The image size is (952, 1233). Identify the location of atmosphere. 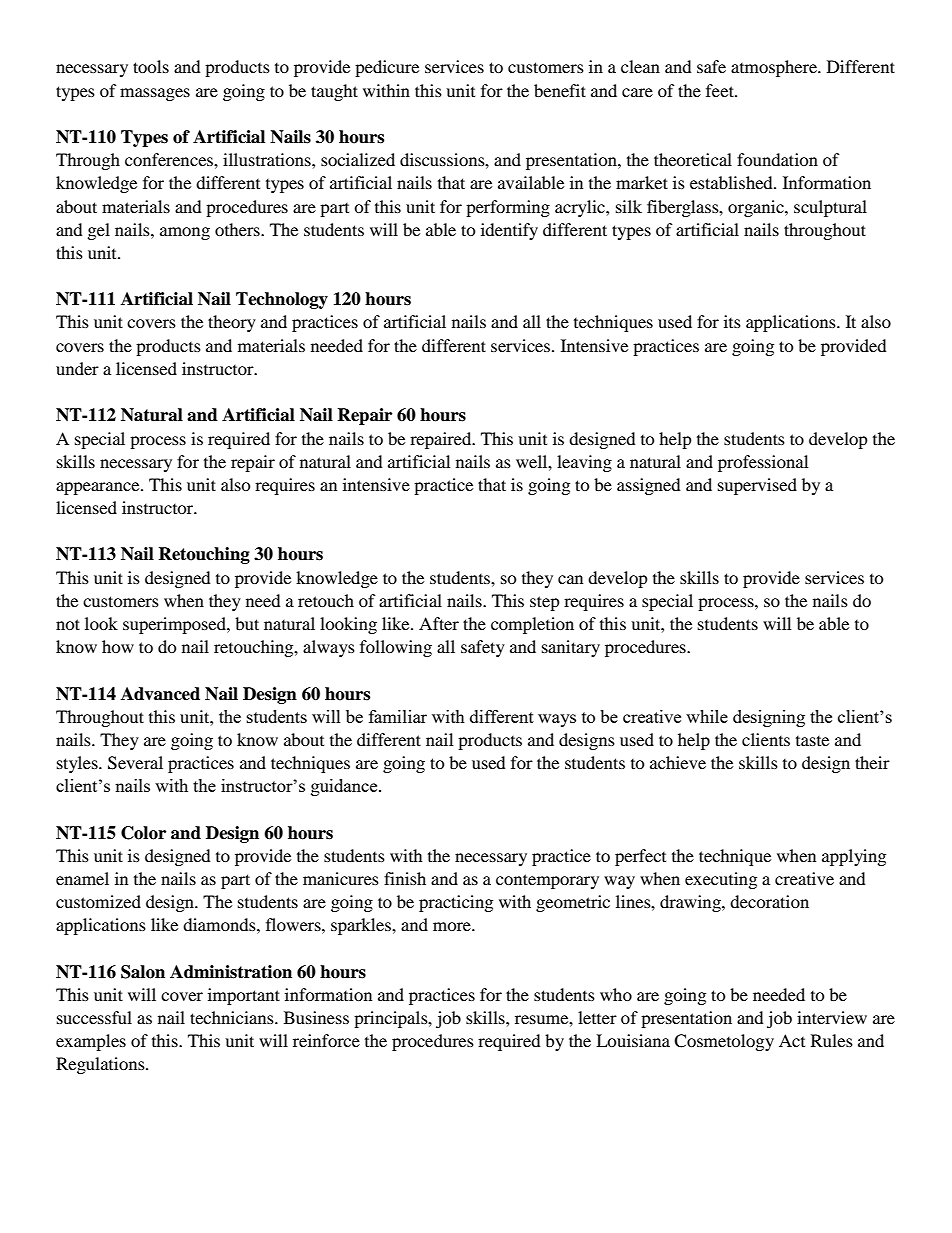
(775, 68).
